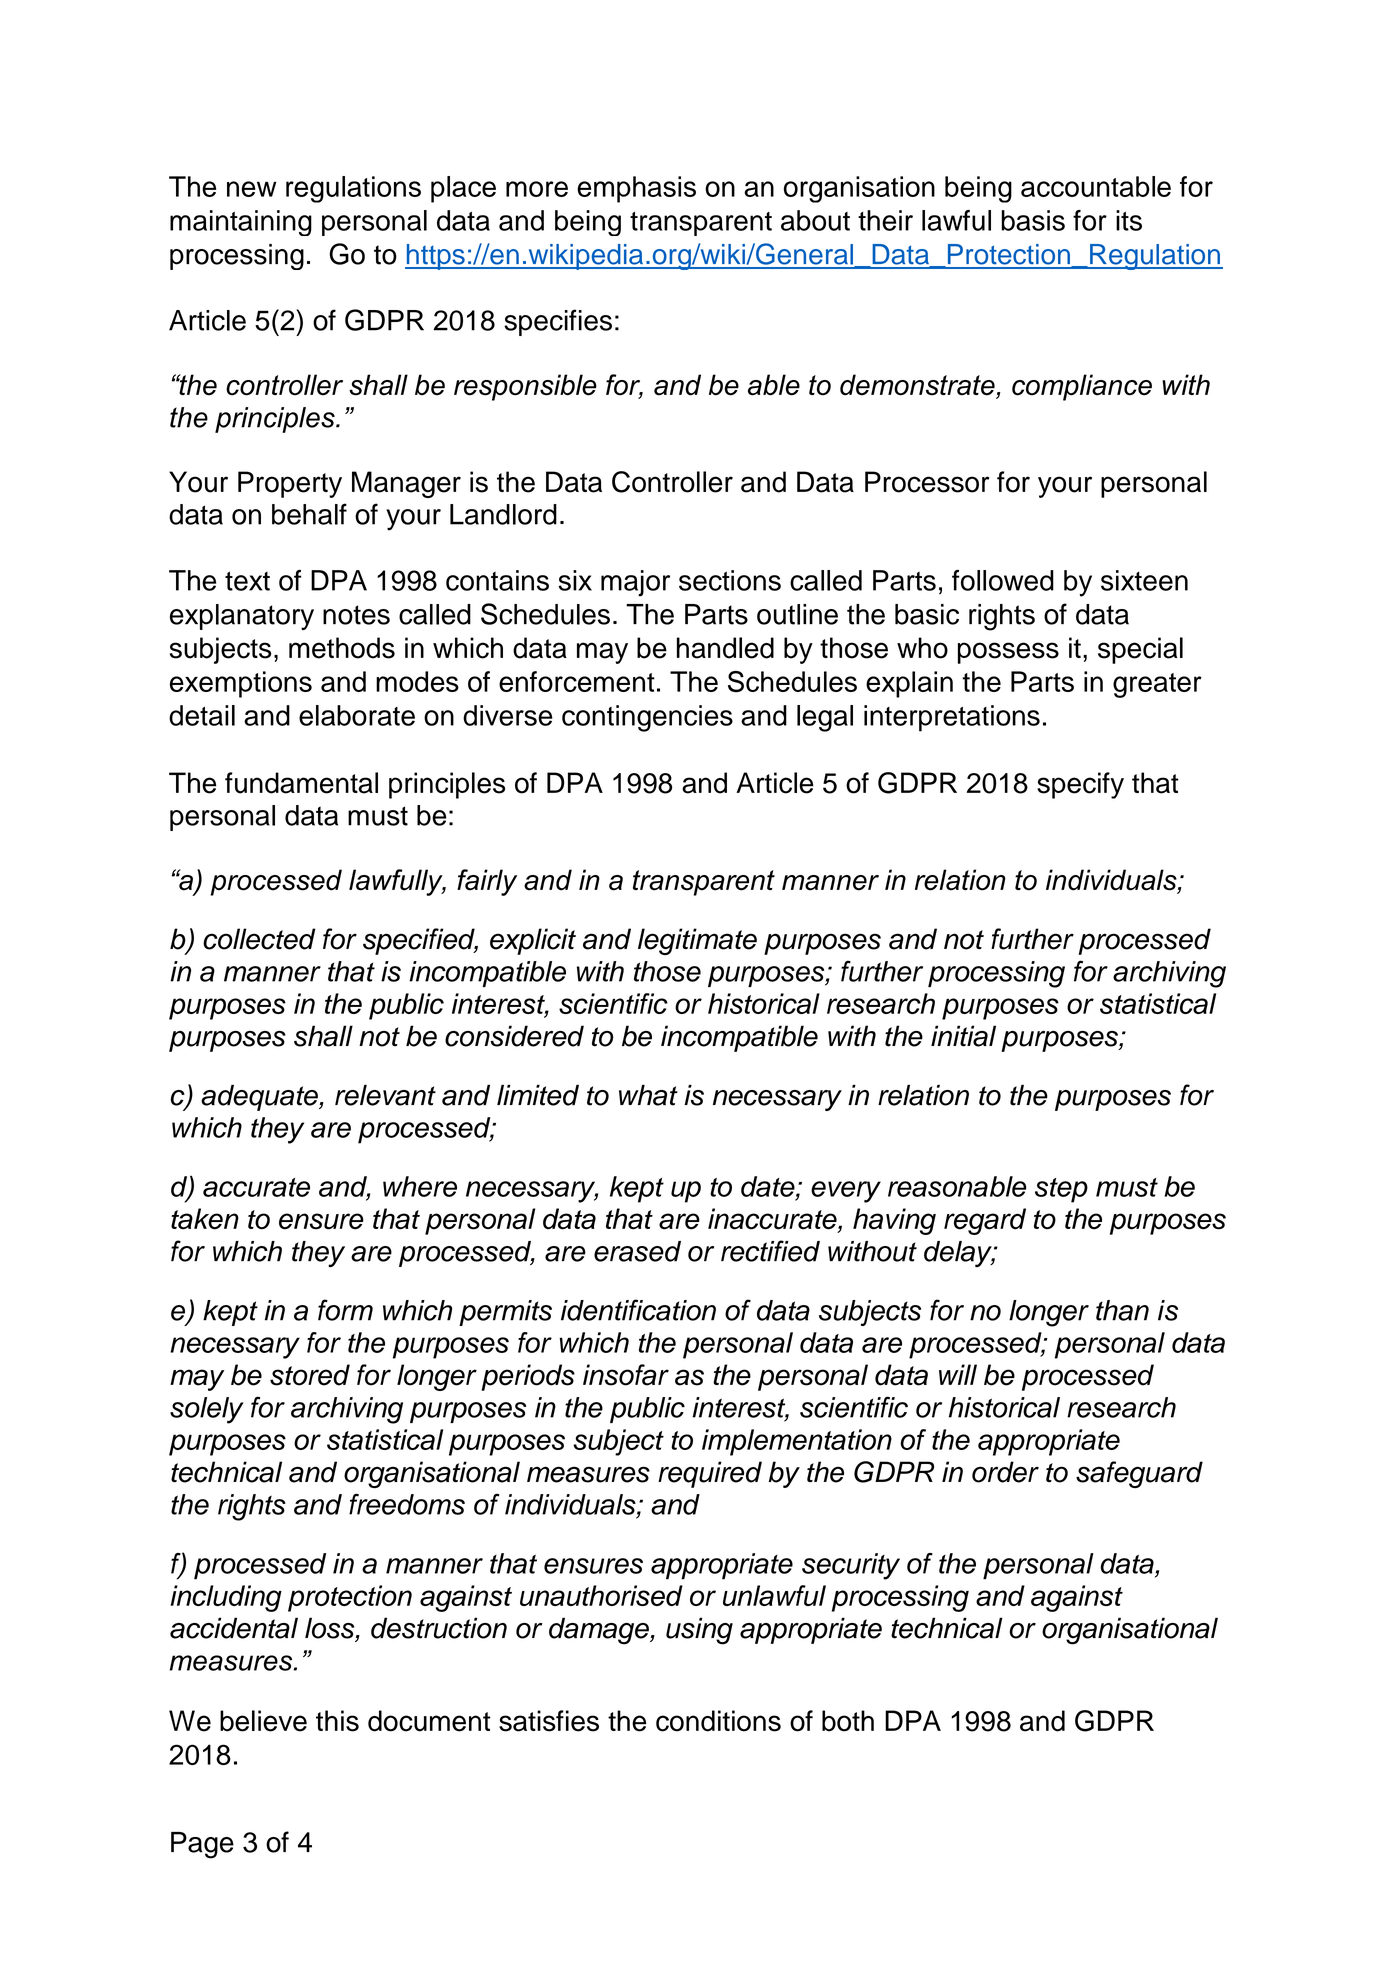 Image resolution: width=1395 pixels, height=1973 pixels. I want to click on basis, so click(1033, 220).
